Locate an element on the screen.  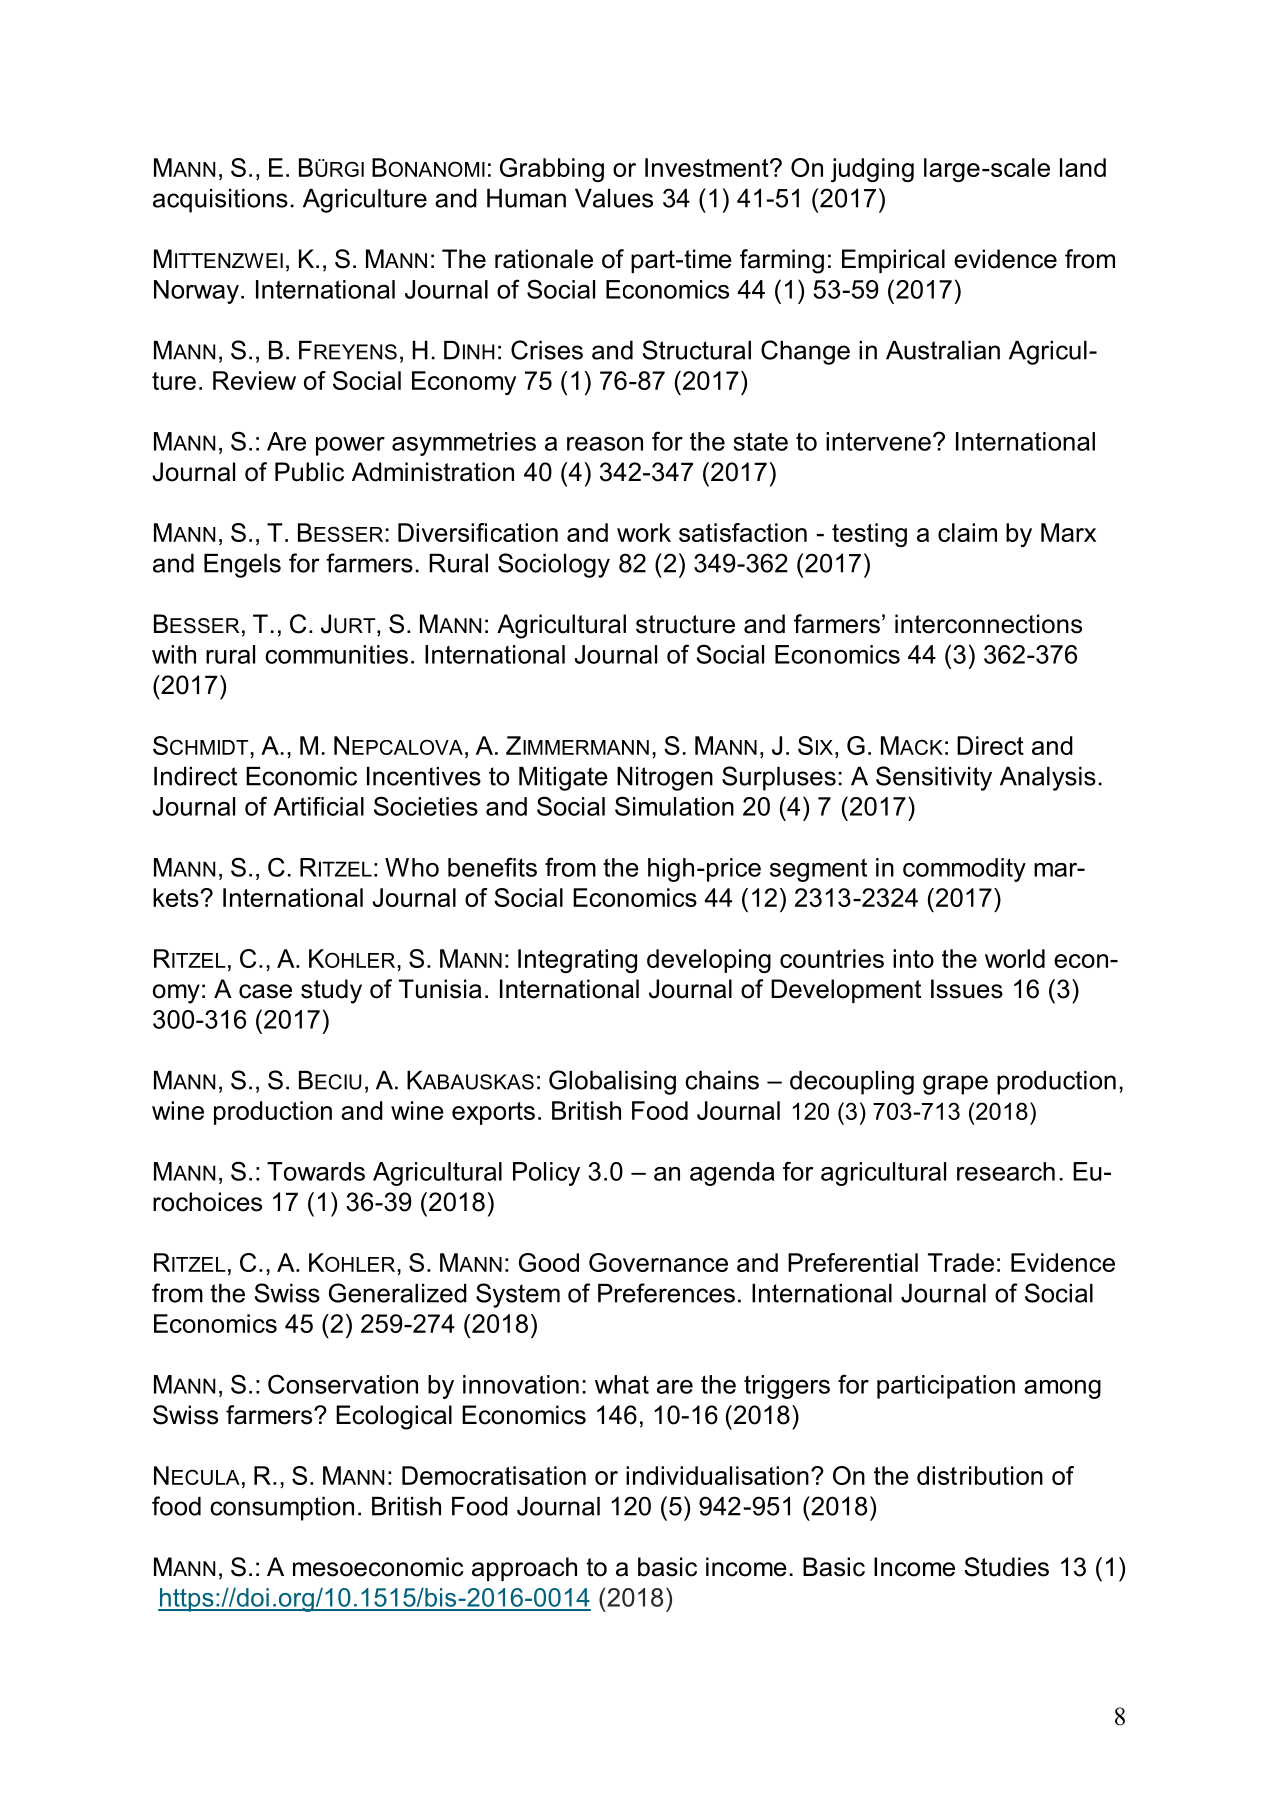
Empirical is located at coordinates (893, 261).
